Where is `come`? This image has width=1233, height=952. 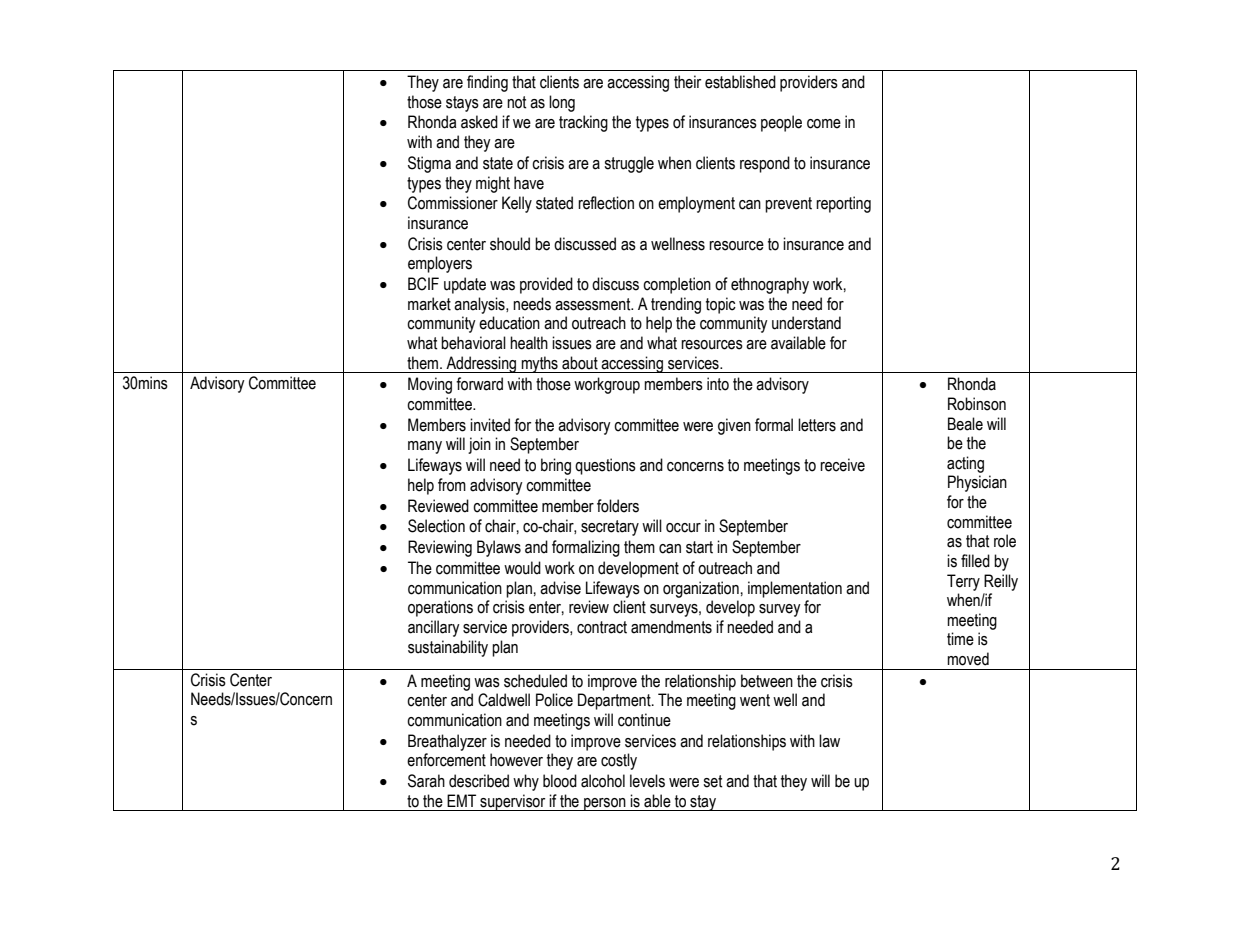 come is located at coordinates (824, 124).
